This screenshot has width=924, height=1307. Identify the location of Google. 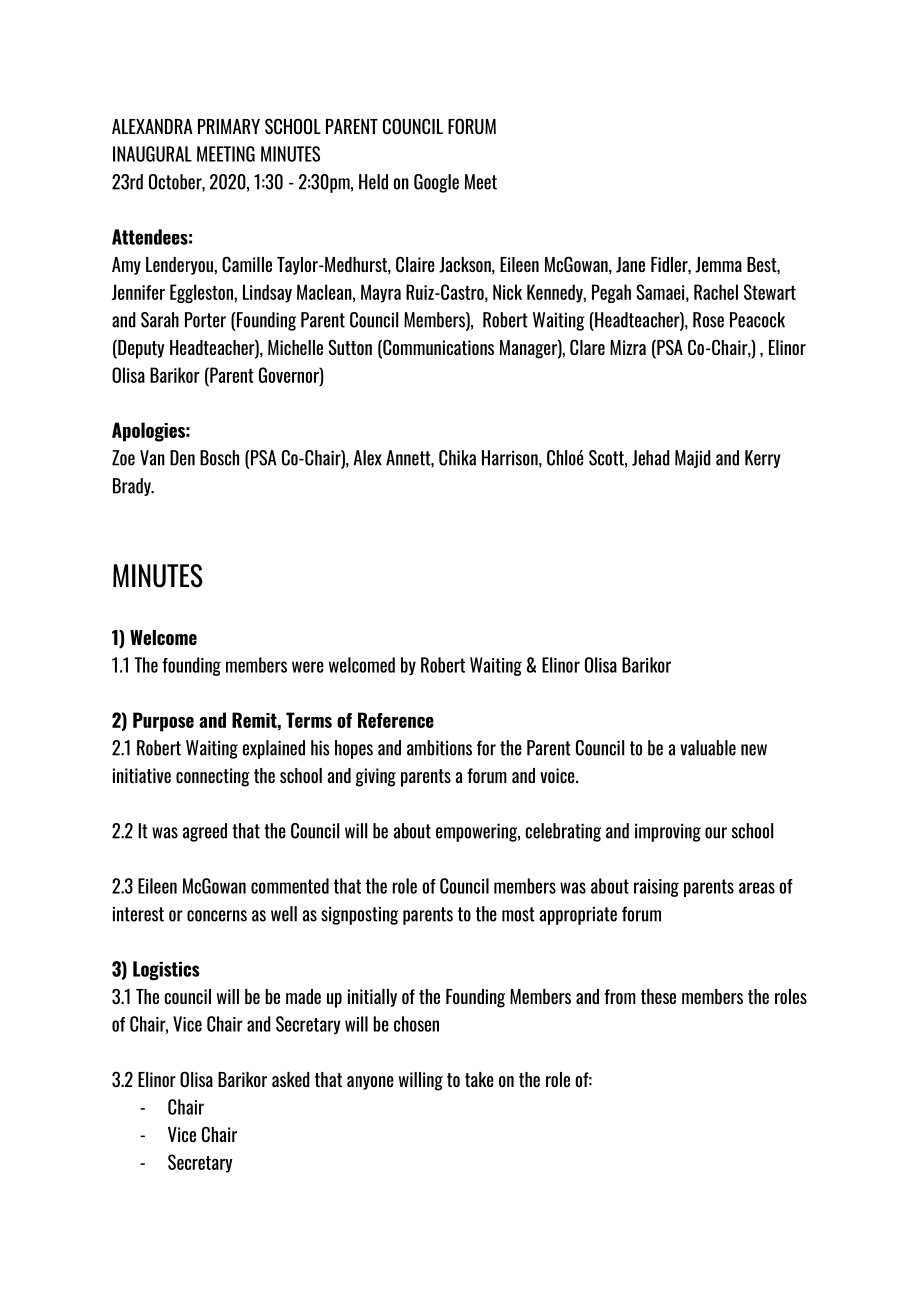
(436, 183).
